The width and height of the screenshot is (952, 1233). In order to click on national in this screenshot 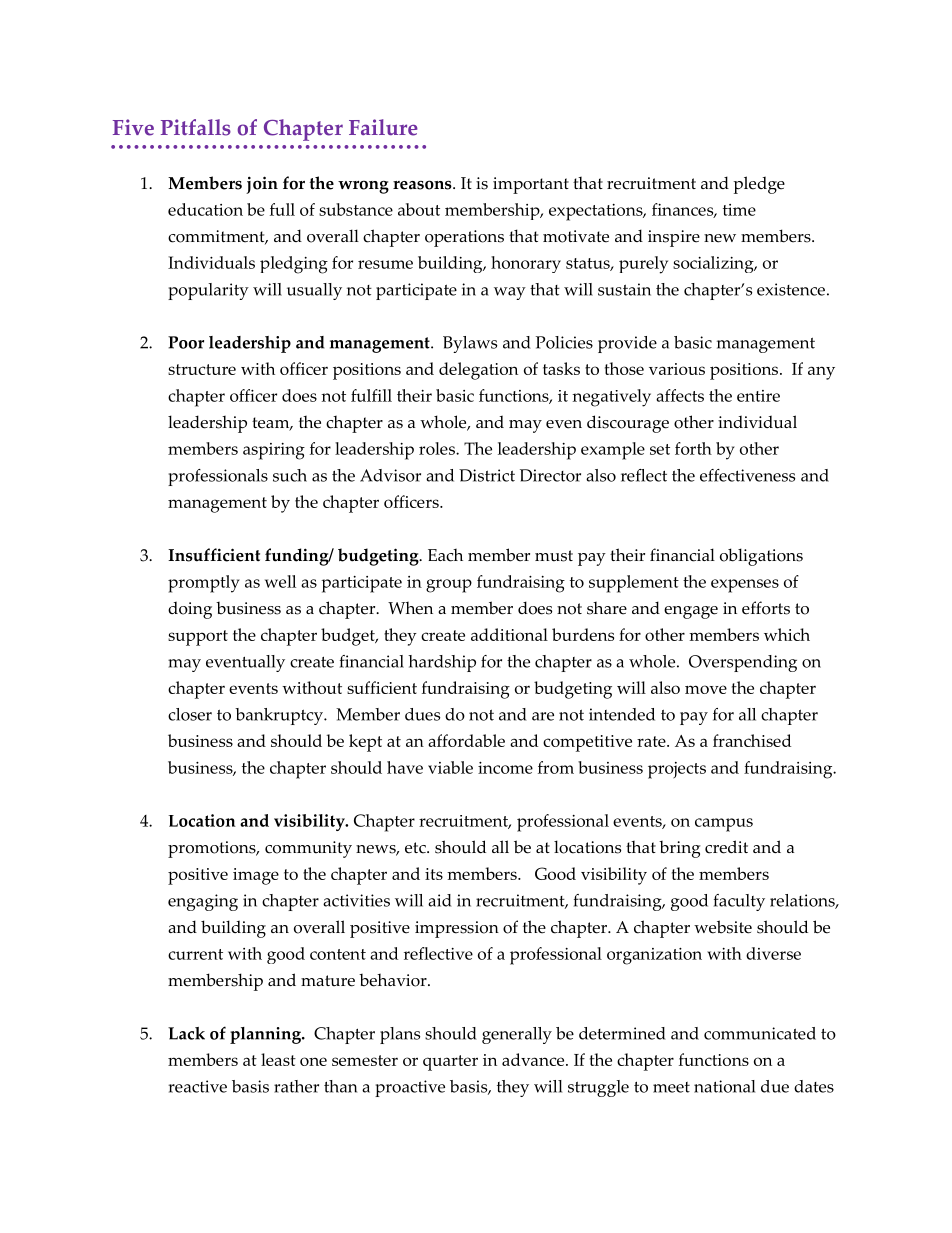, I will do `click(724, 1086)`.
